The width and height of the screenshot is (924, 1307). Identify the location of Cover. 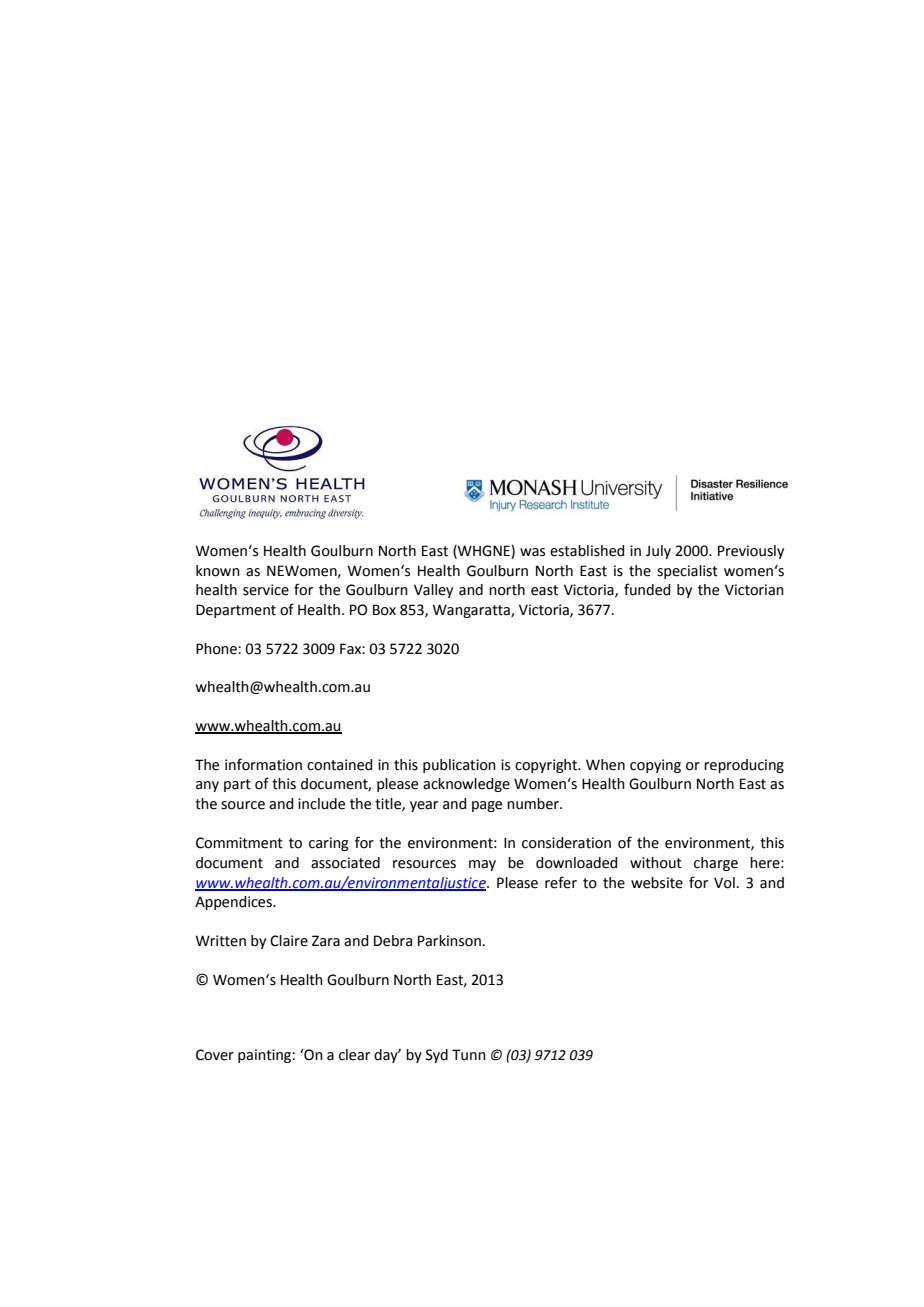
(215, 1055).
